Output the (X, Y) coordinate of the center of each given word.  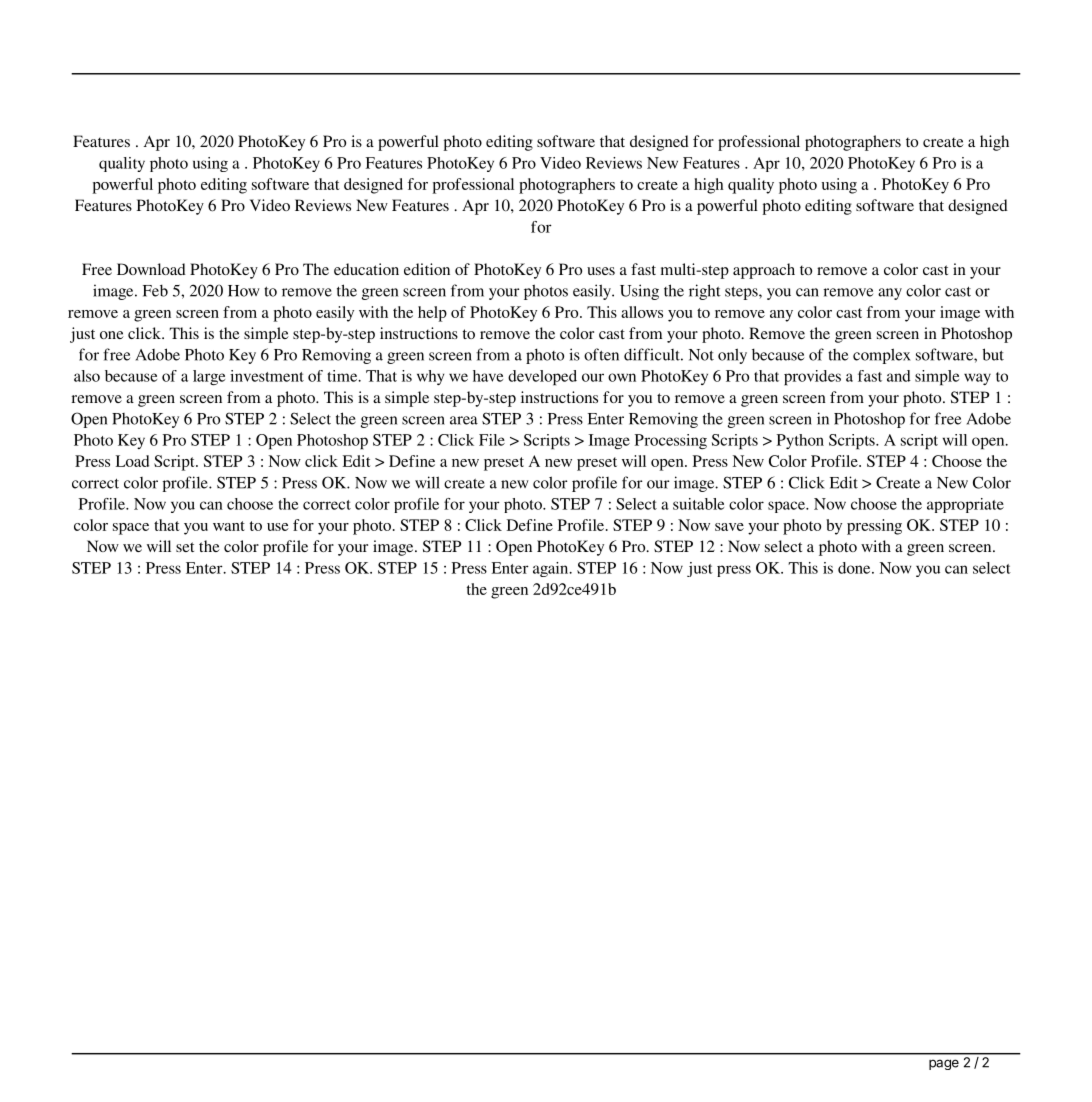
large (209, 377)
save (729, 527)
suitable (698, 504)
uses (601, 271)
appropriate (965, 505)
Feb (155, 290)
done (855, 568)
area (464, 420)
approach (764, 271)
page (944, 1064)
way (977, 379)
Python (800, 441)
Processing (671, 441)
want (229, 526)
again (552, 569)
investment (267, 376)
